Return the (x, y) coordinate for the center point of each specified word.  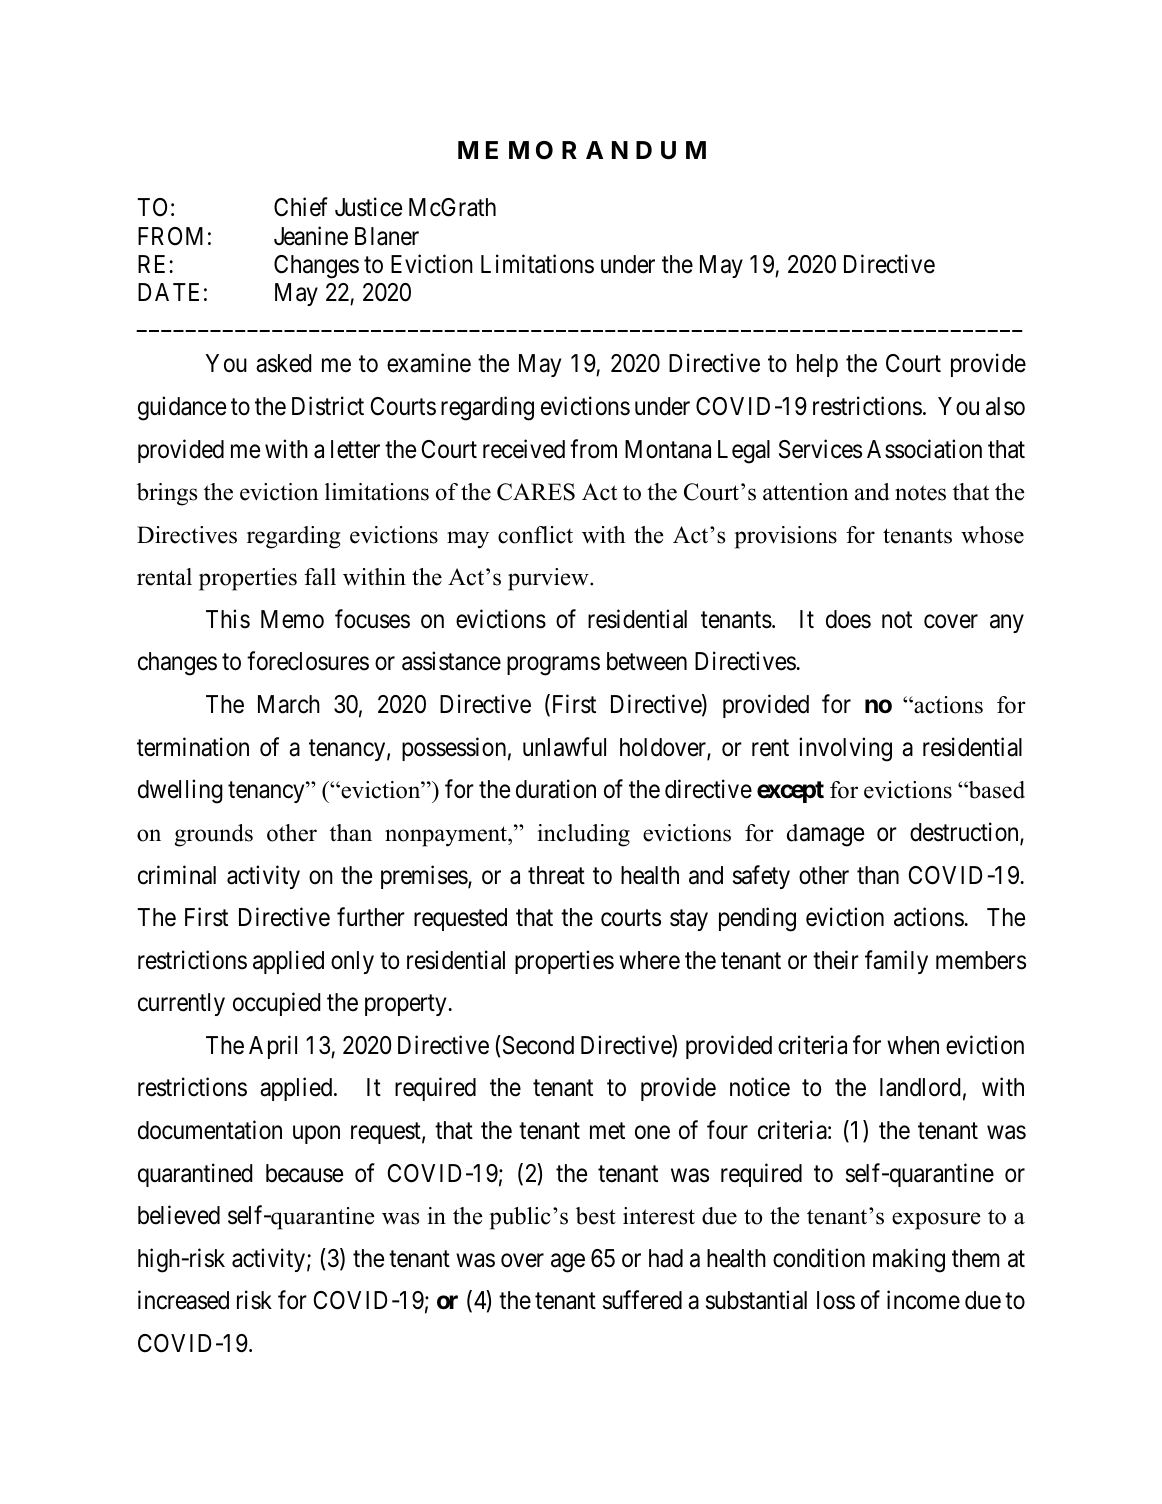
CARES (536, 492)
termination (193, 747)
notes (920, 493)
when (913, 1045)
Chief (301, 207)
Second (537, 1045)
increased (183, 1300)
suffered (642, 1300)
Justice (368, 207)
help (817, 365)
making (909, 1260)
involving (845, 749)
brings (167, 494)
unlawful (564, 747)
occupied (276, 1004)
